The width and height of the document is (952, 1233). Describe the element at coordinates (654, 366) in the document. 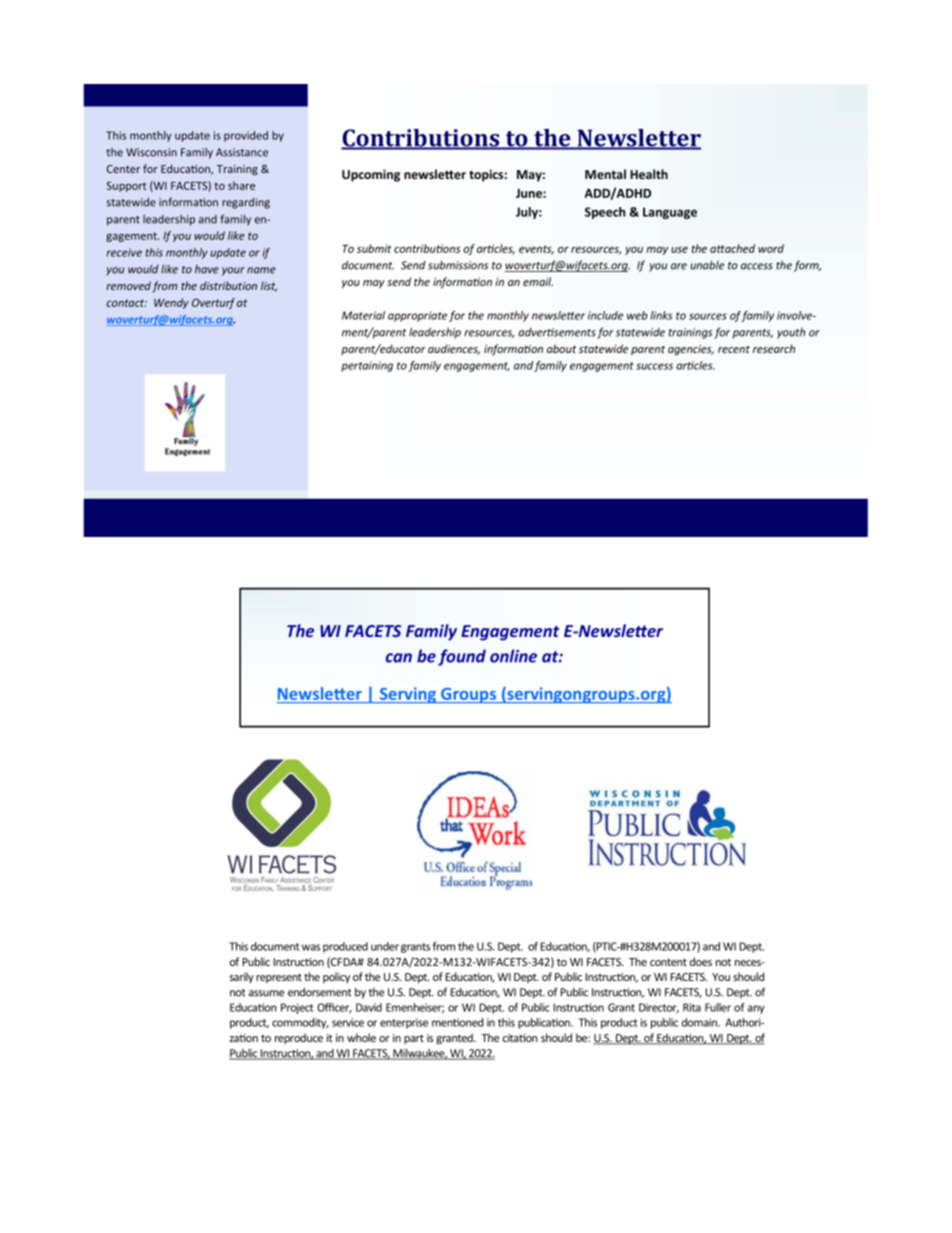

I see `success` at that location.
